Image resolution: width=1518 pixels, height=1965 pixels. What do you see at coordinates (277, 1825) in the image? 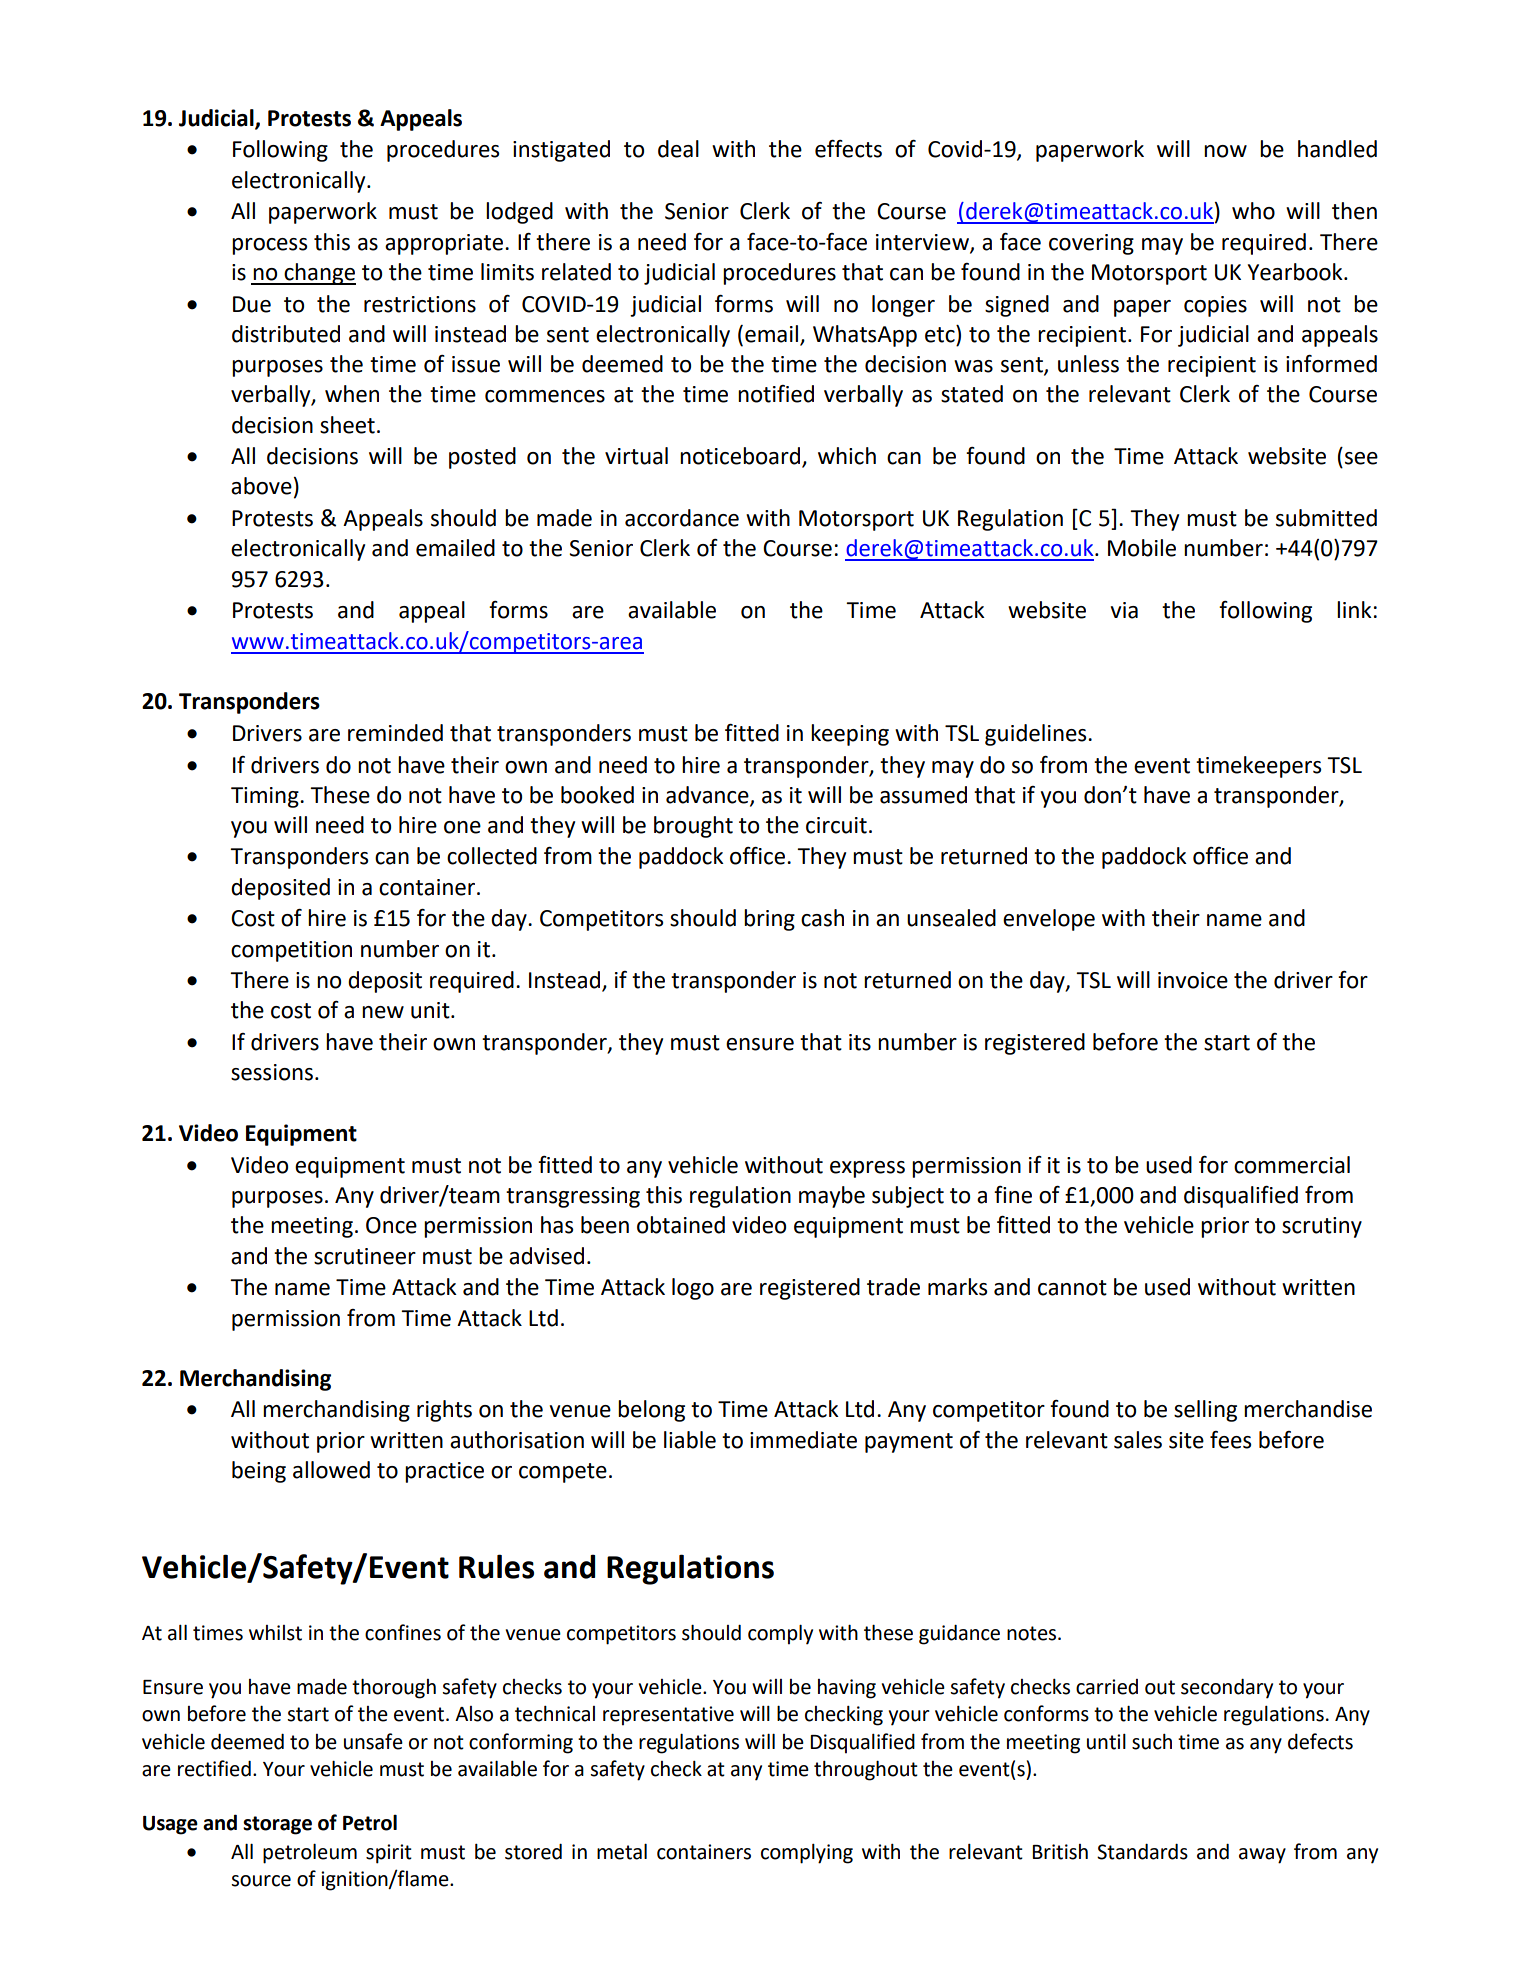
I see `storage` at bounding box center [277, 1825].
